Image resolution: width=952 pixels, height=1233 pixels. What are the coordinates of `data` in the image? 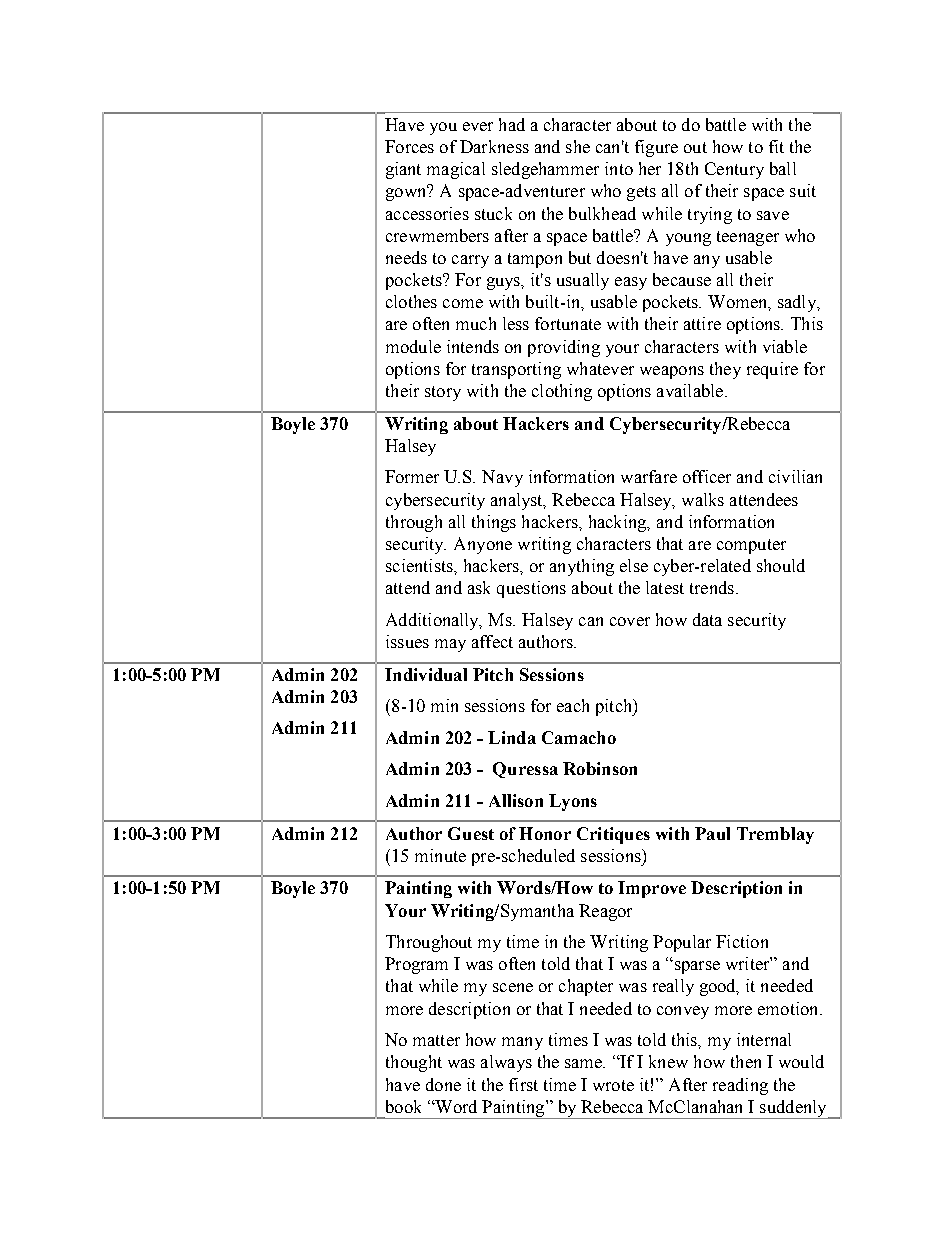 It's located at (707, 619).
